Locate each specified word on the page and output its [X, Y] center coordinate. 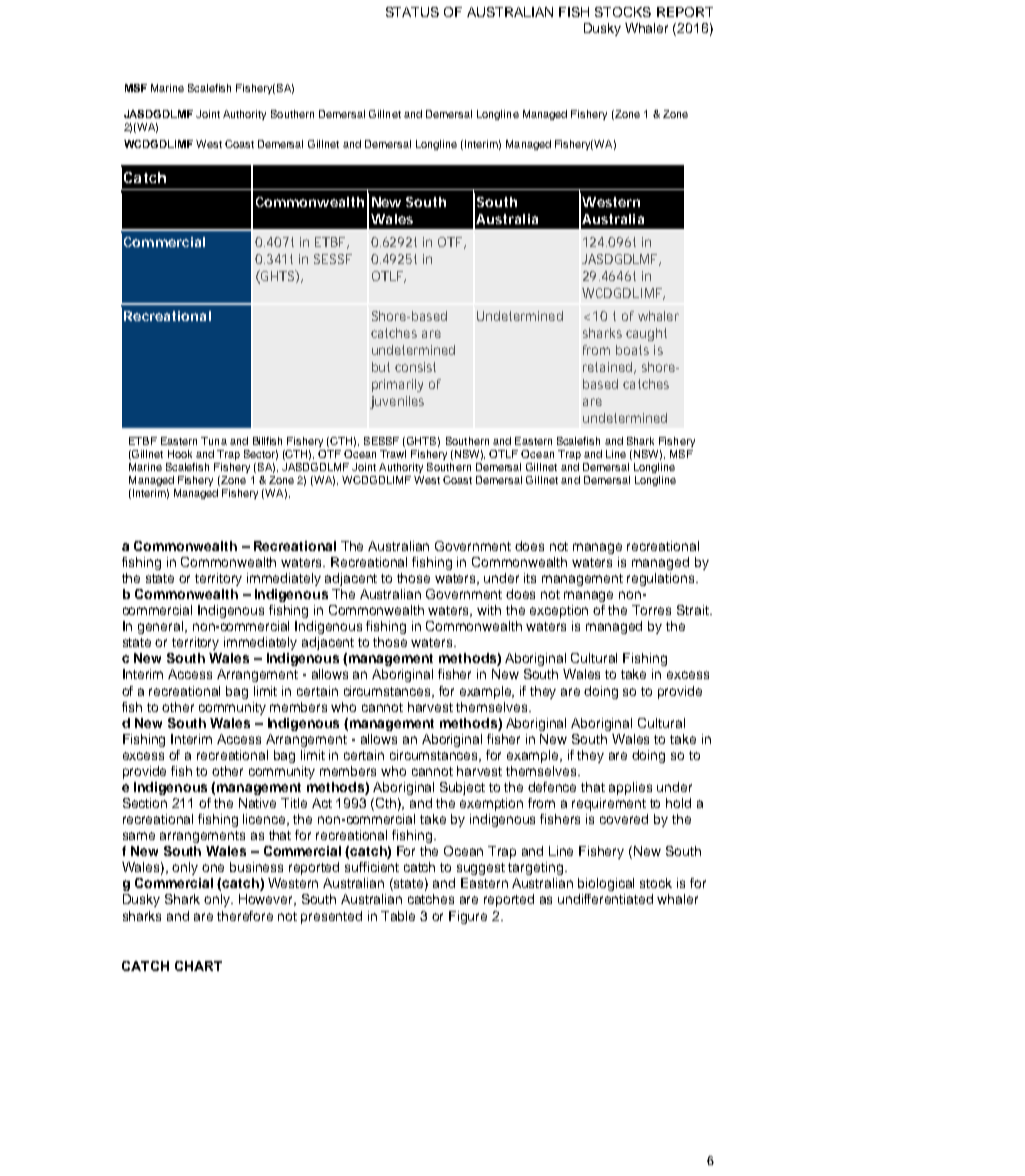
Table [398, 916]
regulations [662, 579]
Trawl [393, 454]
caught [646, 334]
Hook [180, 454]
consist [415, 367]
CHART [198, 966]
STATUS [412, 12]
